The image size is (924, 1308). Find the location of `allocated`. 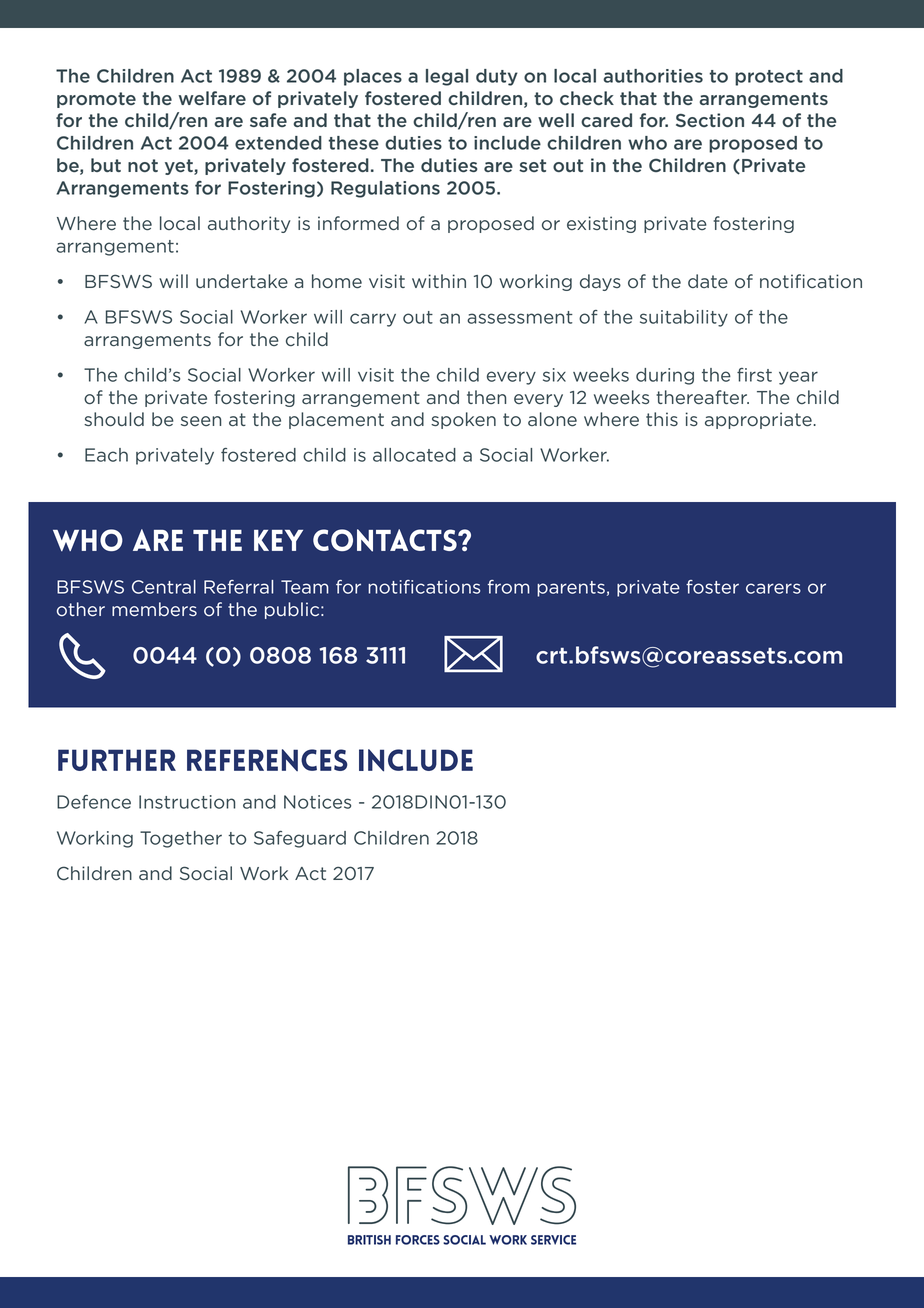

allocated is located at coordinates (414, 455).
